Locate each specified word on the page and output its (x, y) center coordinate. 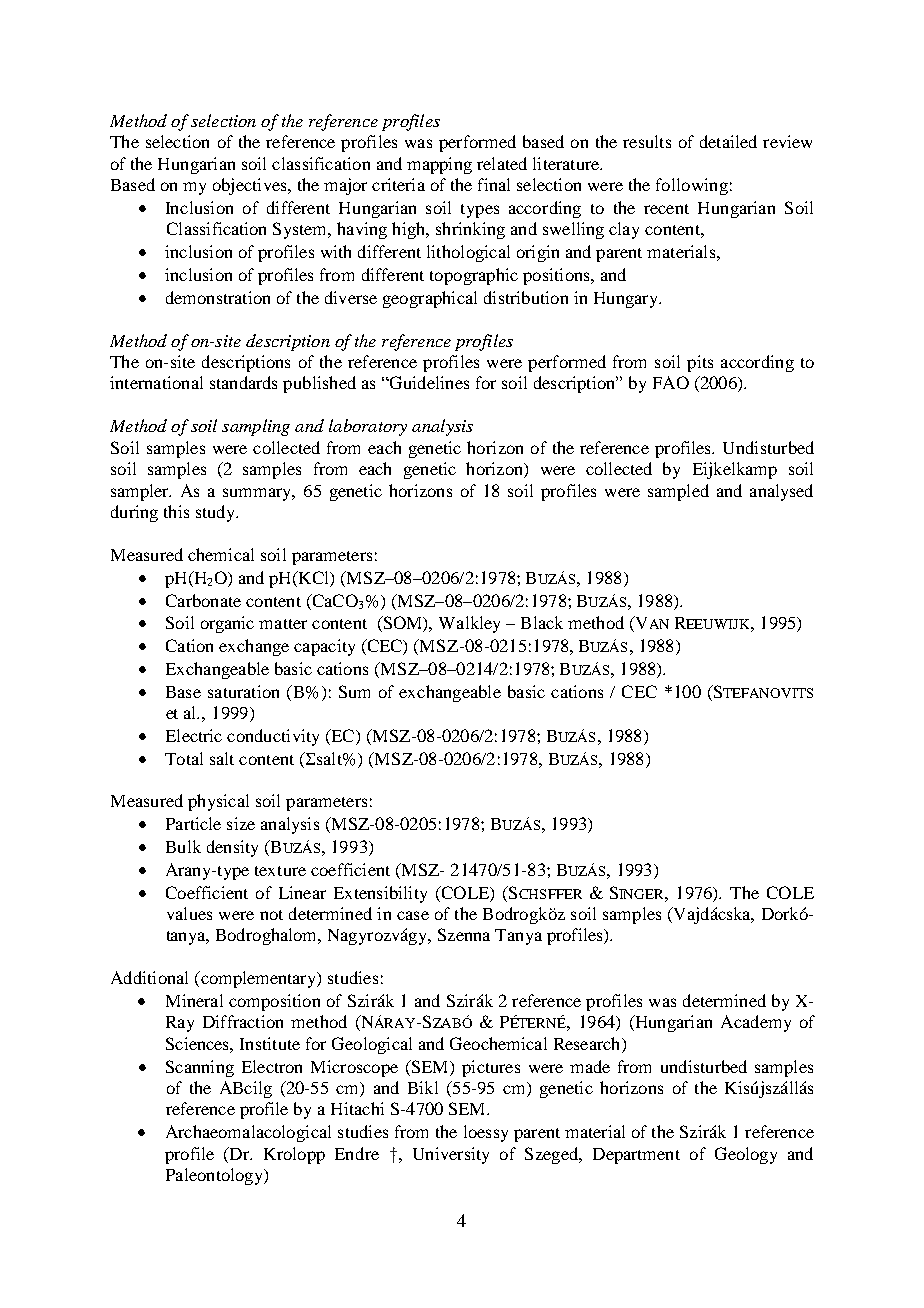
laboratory (368, 427)
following (692, 186)
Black (542, 622)
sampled (678, 492)
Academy (756, 1023)
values (189, 913)
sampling (256, 427)
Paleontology (216, 1176)
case (413, 915)
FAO (671, 382)
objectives (251, 186)
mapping (439, 165)
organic (227, 624)
